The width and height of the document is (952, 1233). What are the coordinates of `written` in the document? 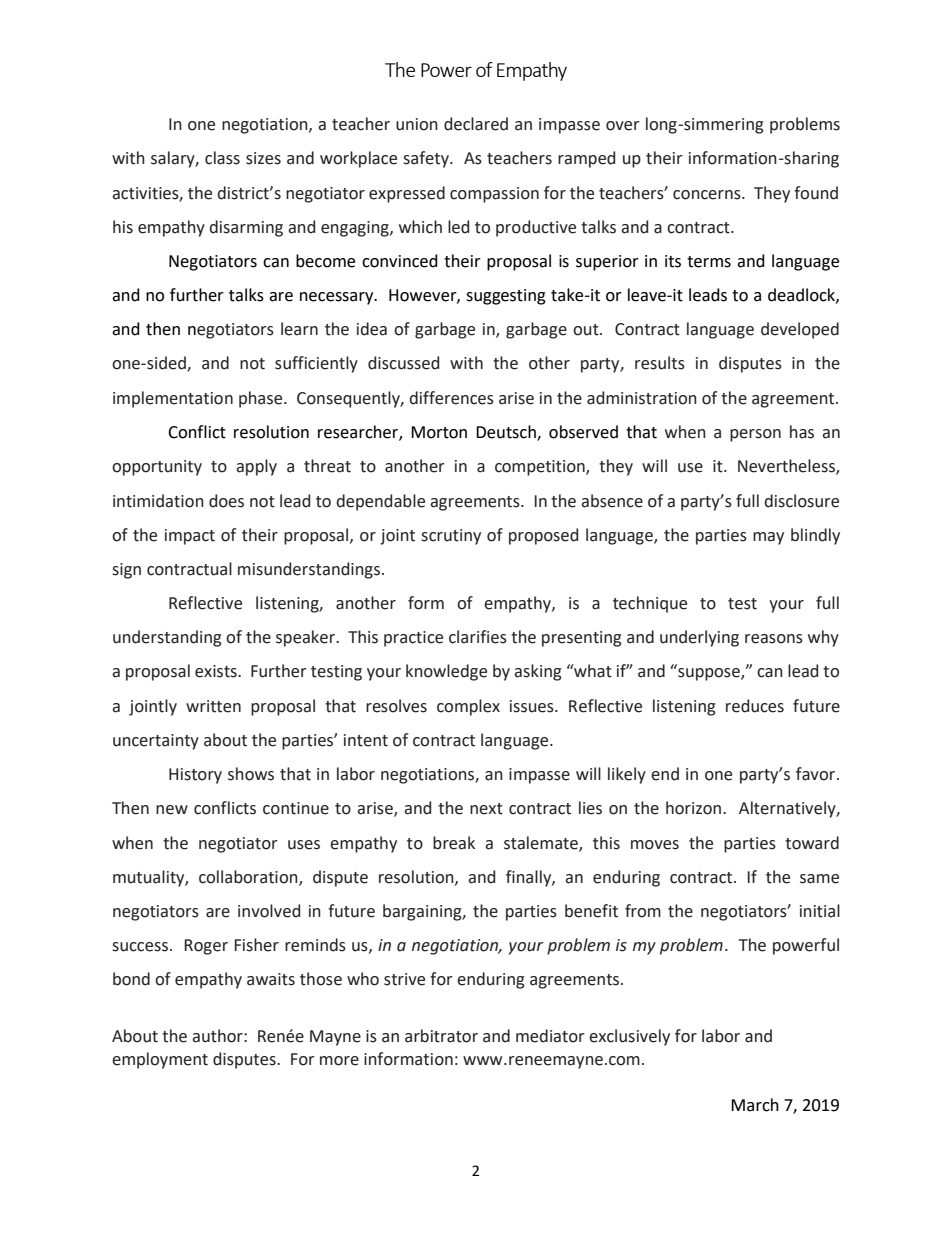 It's located at (213, 706).
